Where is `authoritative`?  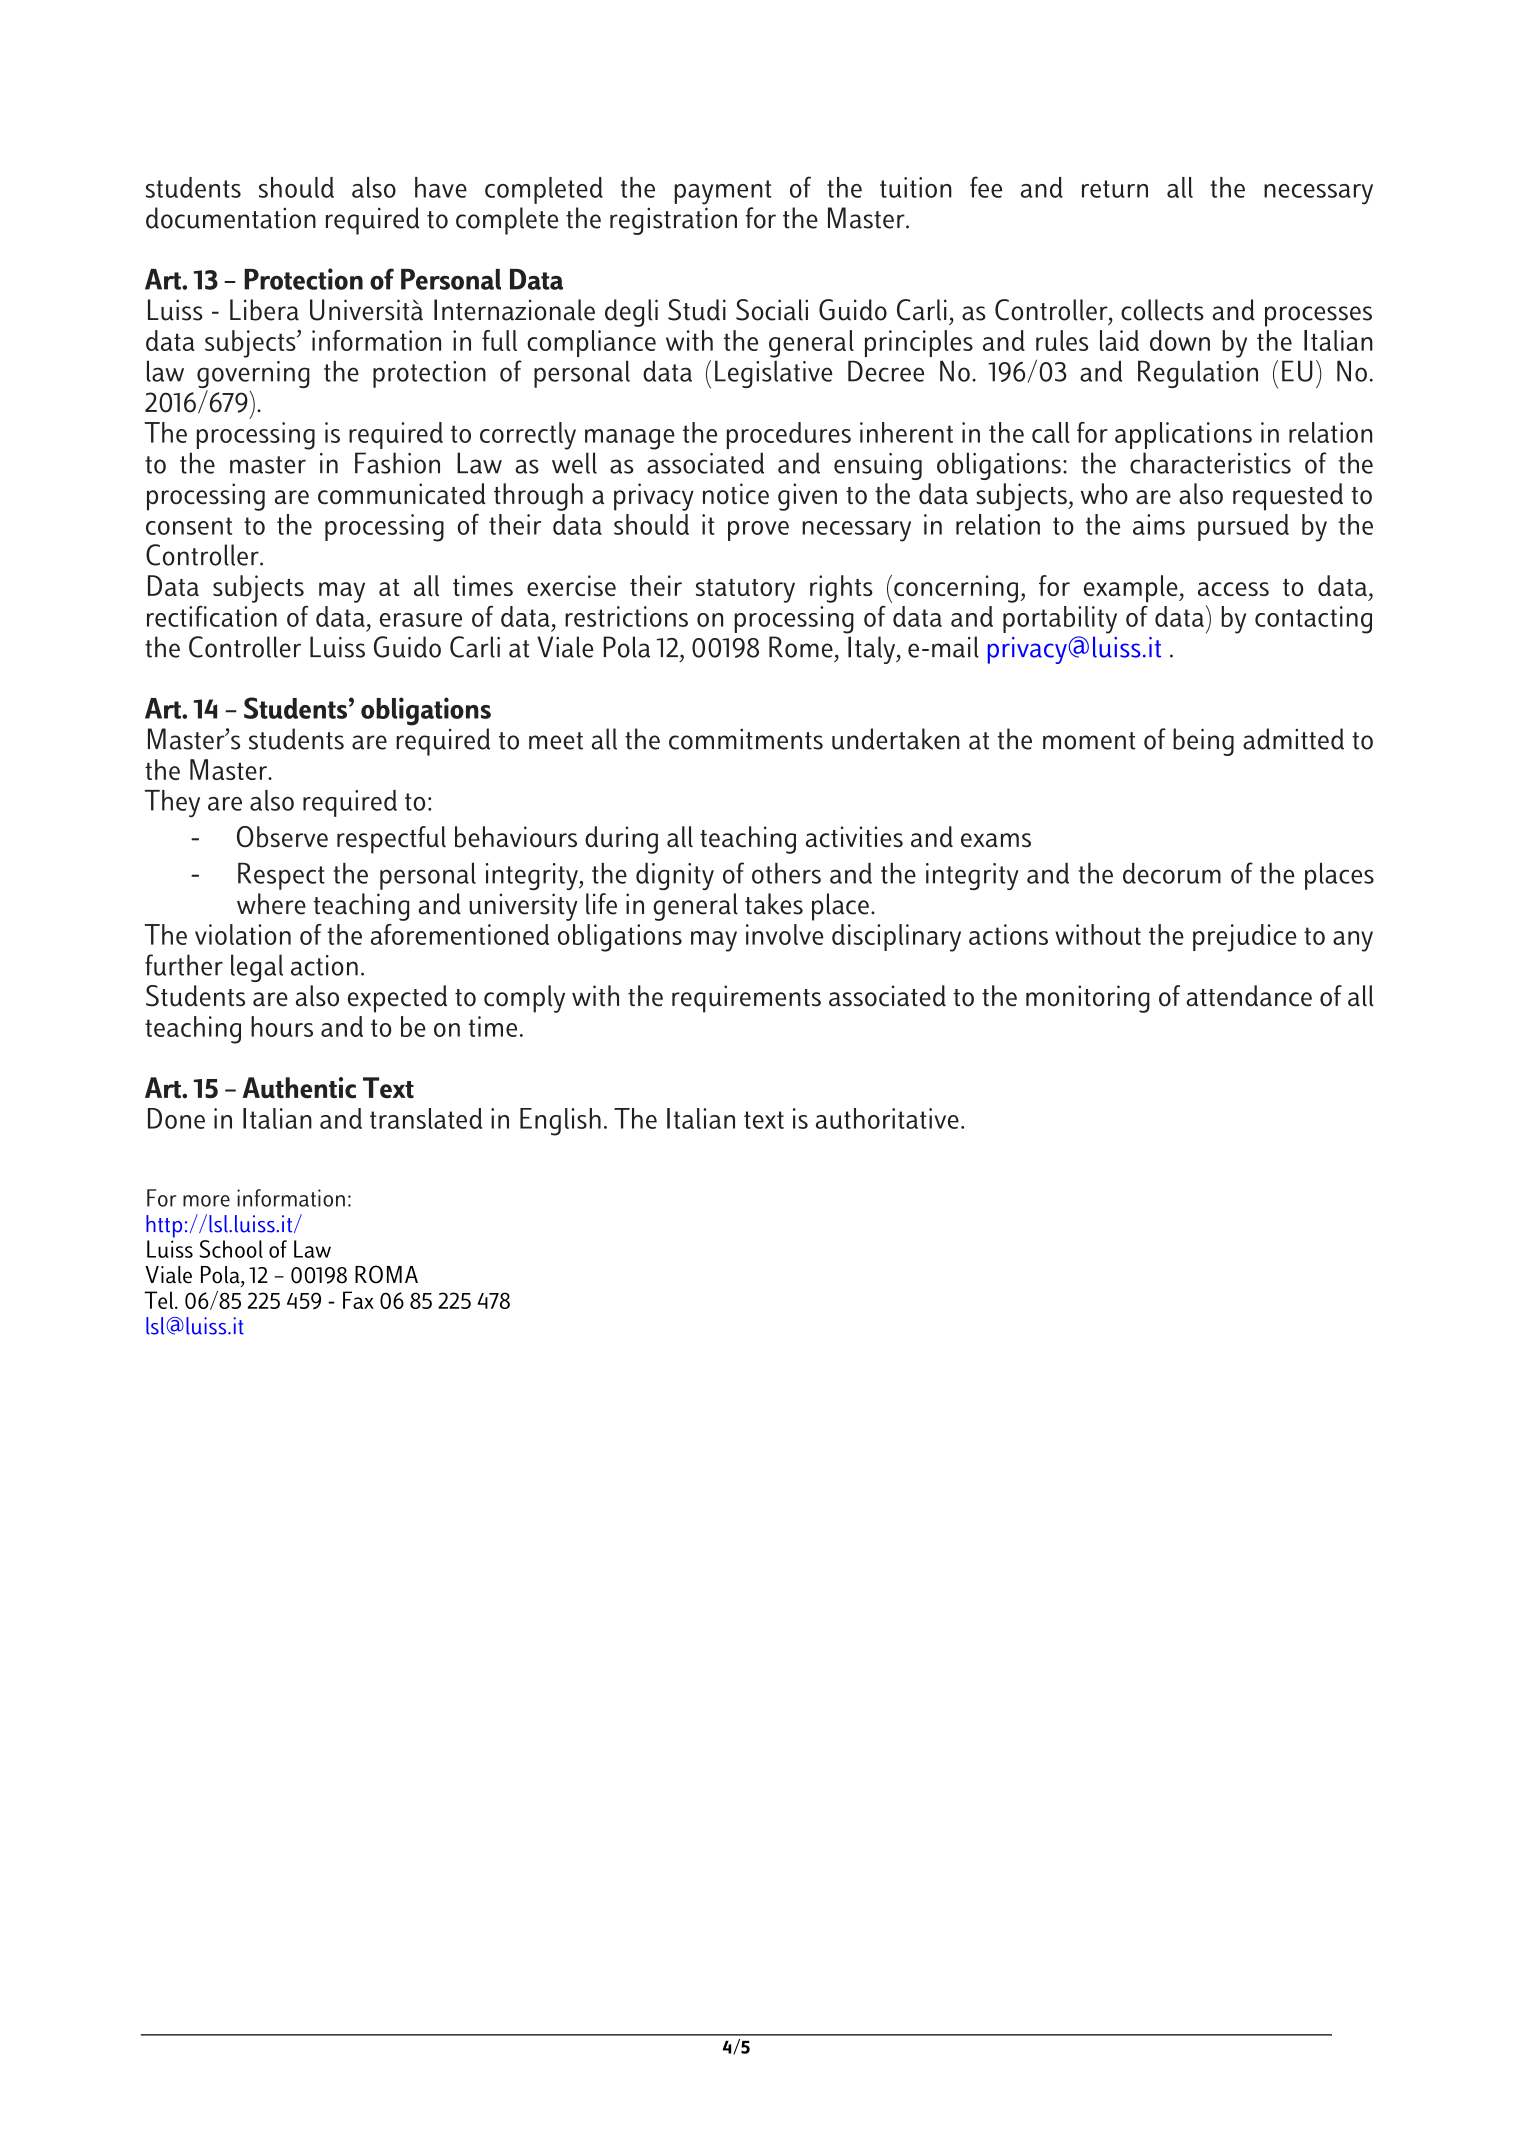 authoritative is located at coordinates (887, 1118).
